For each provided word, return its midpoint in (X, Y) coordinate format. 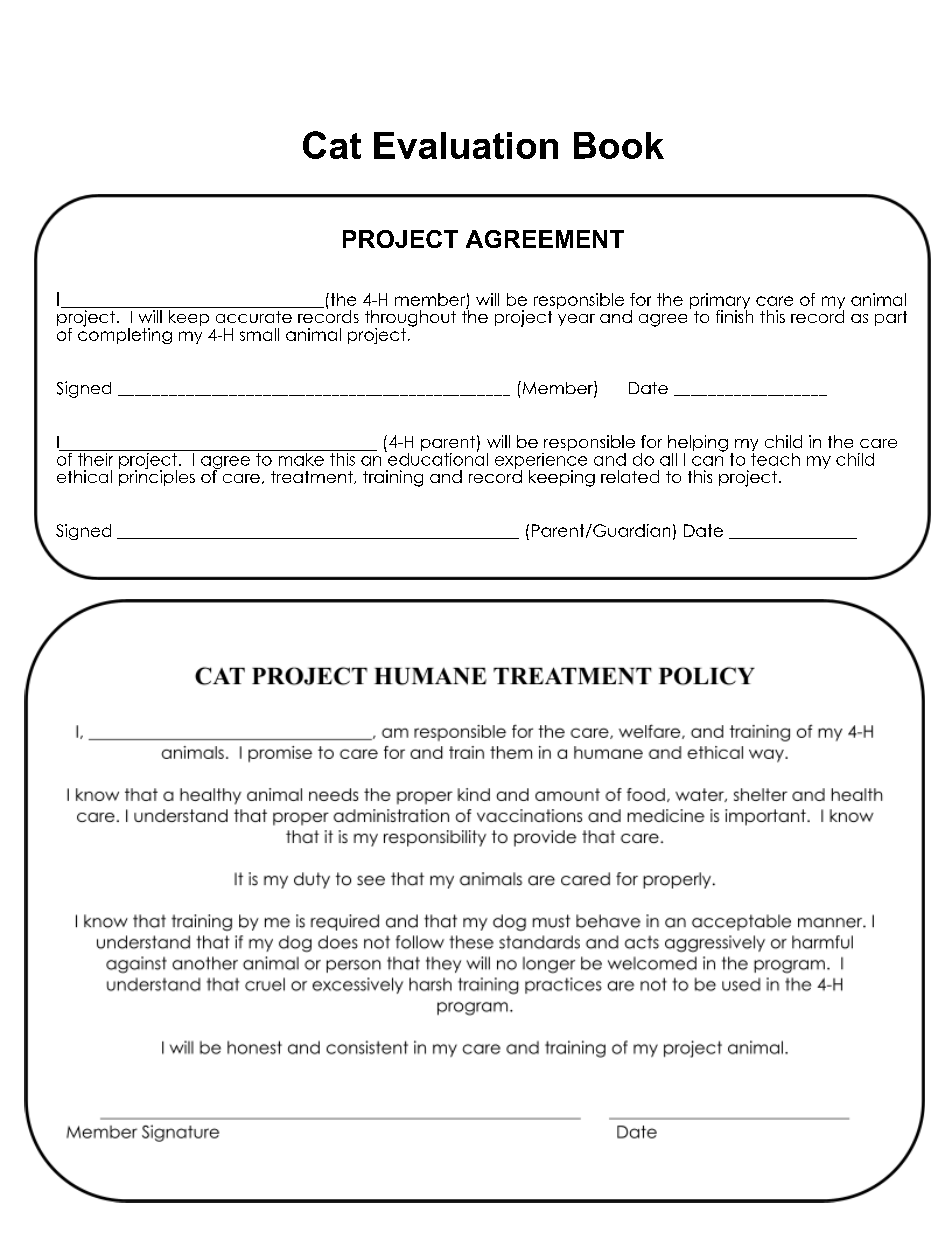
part (891, 318)
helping (698, 444)
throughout (410, 319)
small (259, 334)
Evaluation (466, 145)
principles (157, 477)
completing (125, 334)
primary (720, 302)
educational (437, 458)
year (576, 320)
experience (541, 460)
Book (619, 145)
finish (734, 315)
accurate (254, 317)
